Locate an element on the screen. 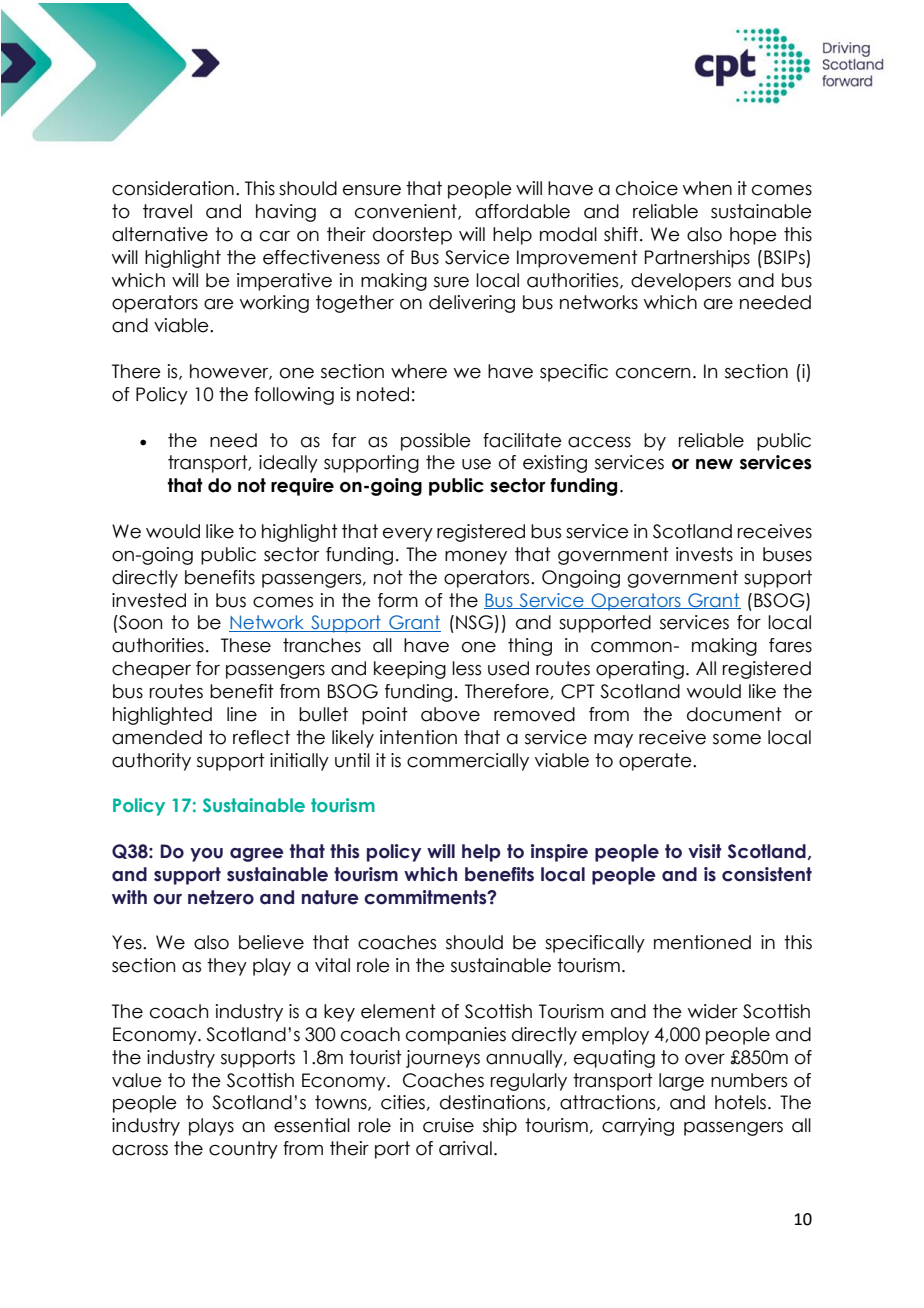 Image resolution: width=924 pixels, height=1308 pixels. mentioned is located at coordinates (702, 942).
